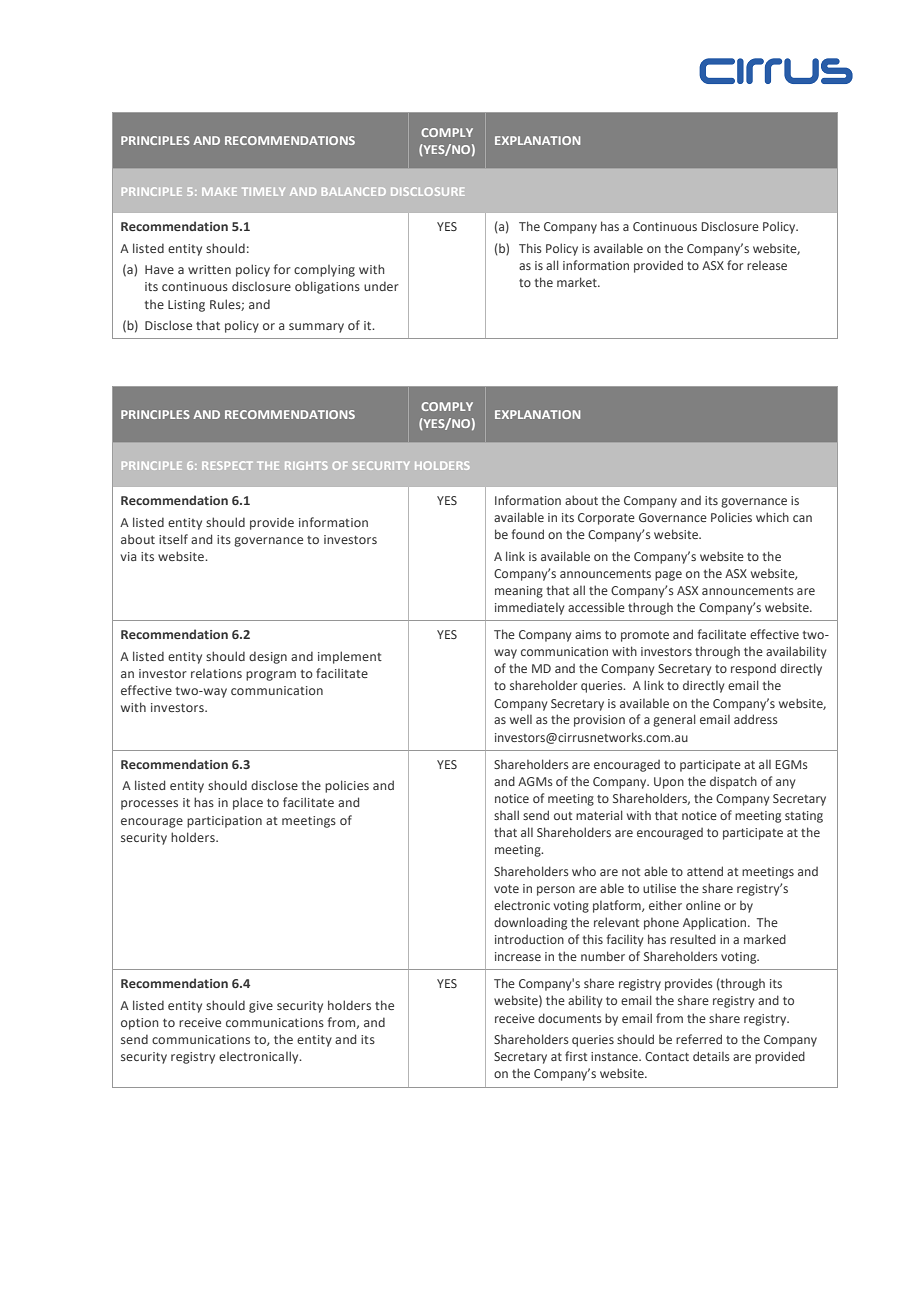 The height and width of the image is (1308, 924). What do you see at coordinates (699, 1039) in the image?
I see `referred` at bounding box center [699, 1039].
